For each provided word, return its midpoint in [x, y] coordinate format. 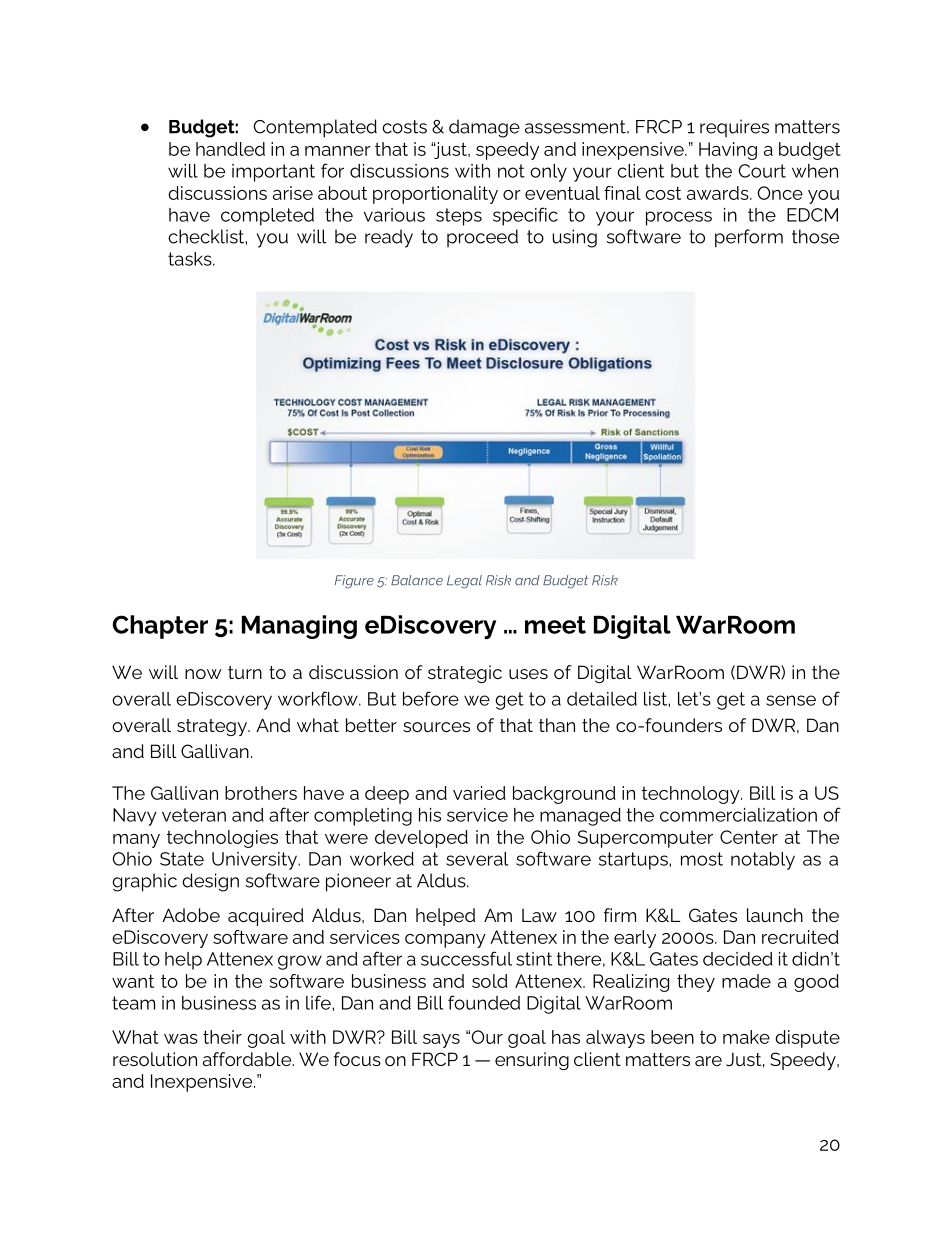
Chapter [160, 627]
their [222, 1037]
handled [230, 149]
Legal [464, 582]
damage [484, 128]
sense [791, 700]
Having [728, 151]
